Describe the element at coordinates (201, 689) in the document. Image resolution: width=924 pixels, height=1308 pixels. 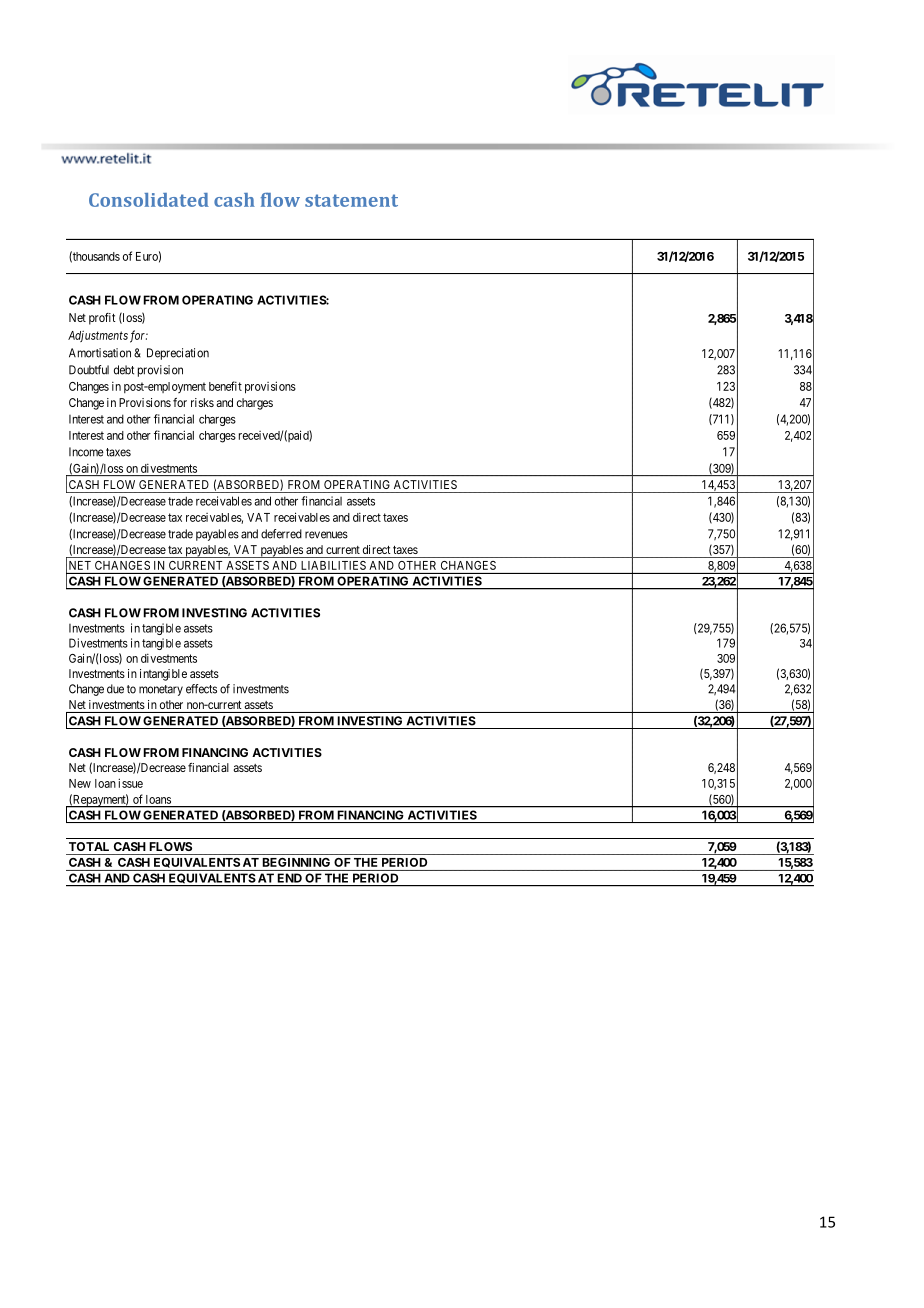
I see `effects` at that location.
